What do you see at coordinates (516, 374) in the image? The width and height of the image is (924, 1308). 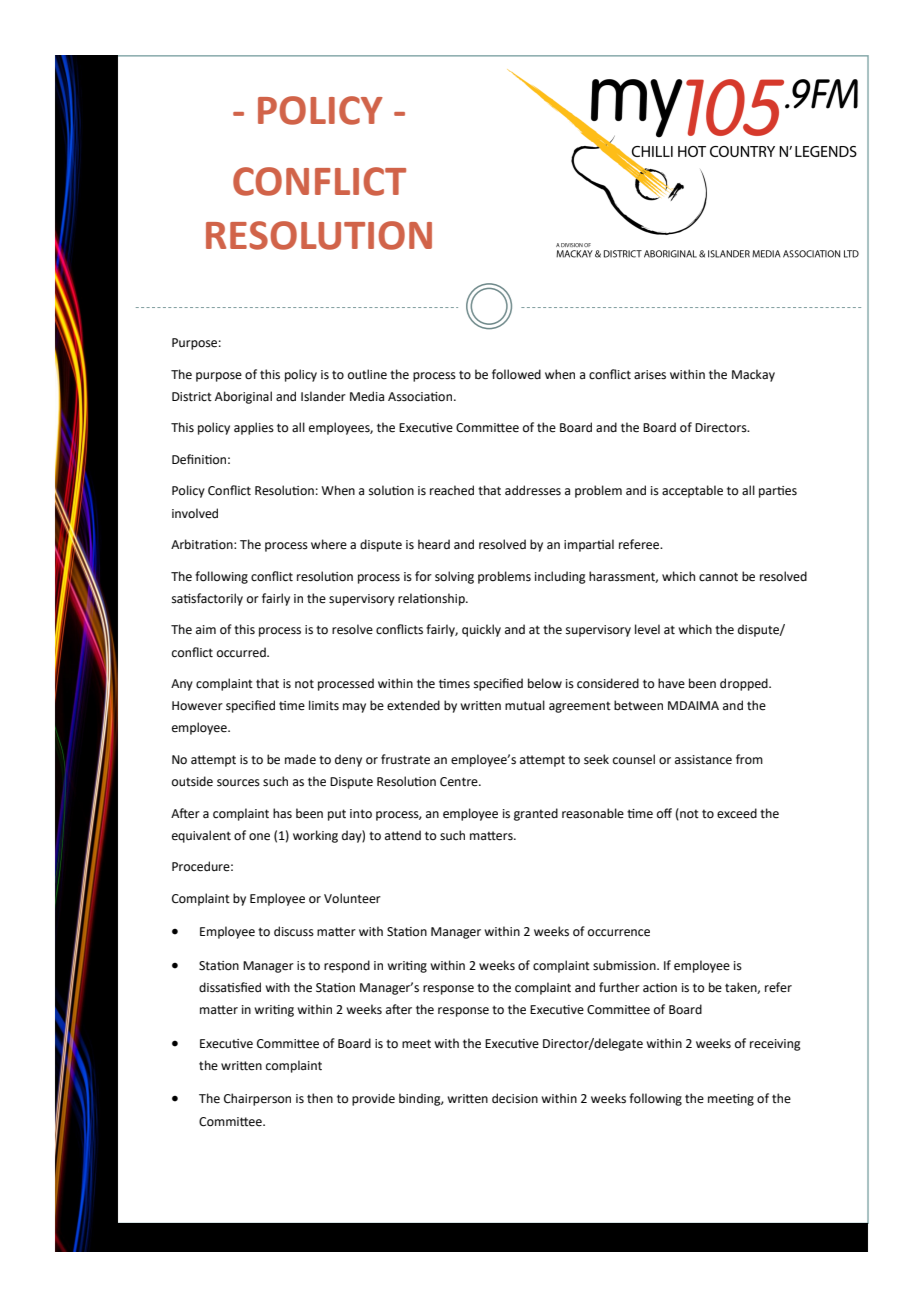 I see `followed` at bounding box center [516, 374].
